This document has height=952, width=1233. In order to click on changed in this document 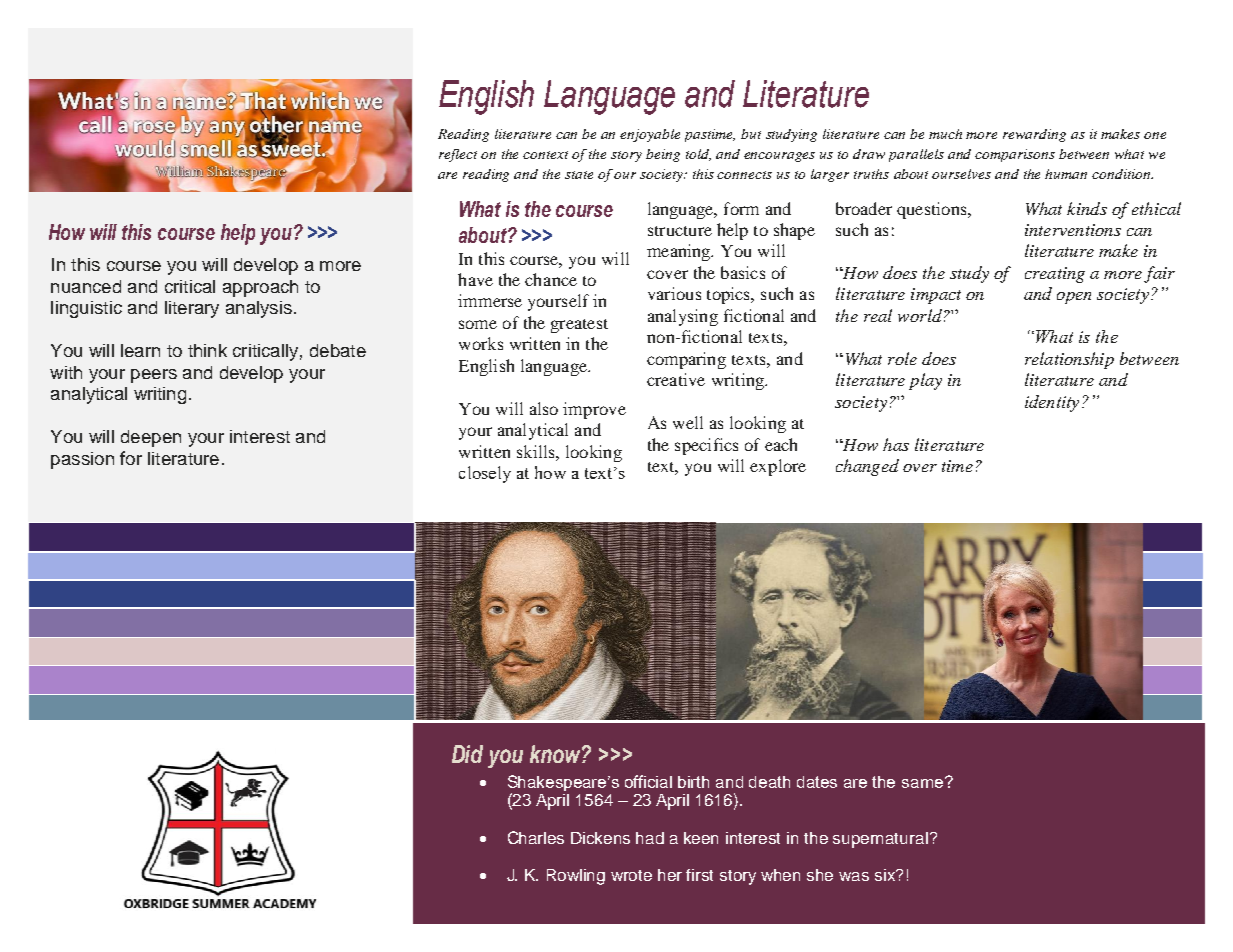, I will do `click(867, 467)`.
